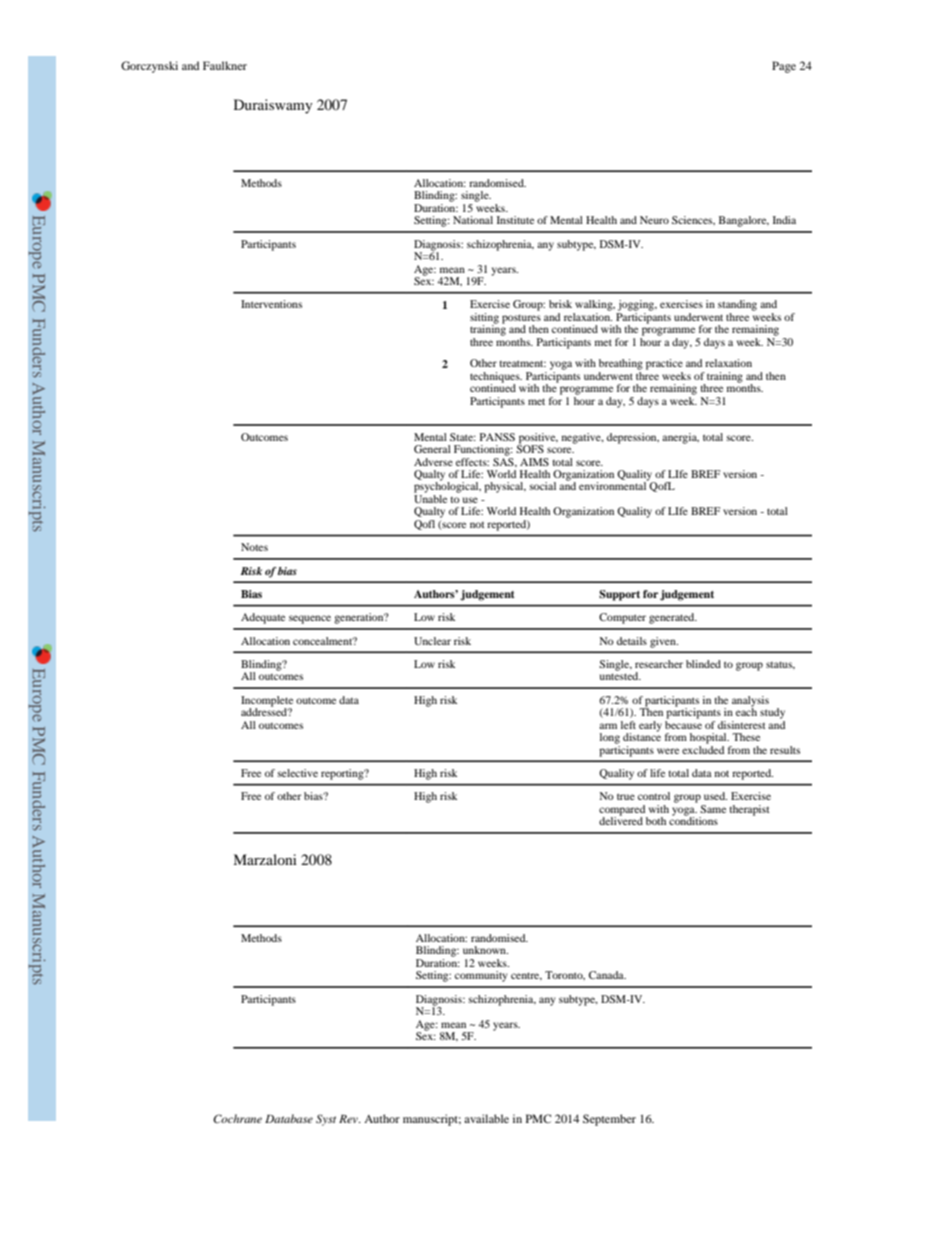  Describe the element at coordinates (485, 950) in the screenshot. I see `unknown` at that location.
